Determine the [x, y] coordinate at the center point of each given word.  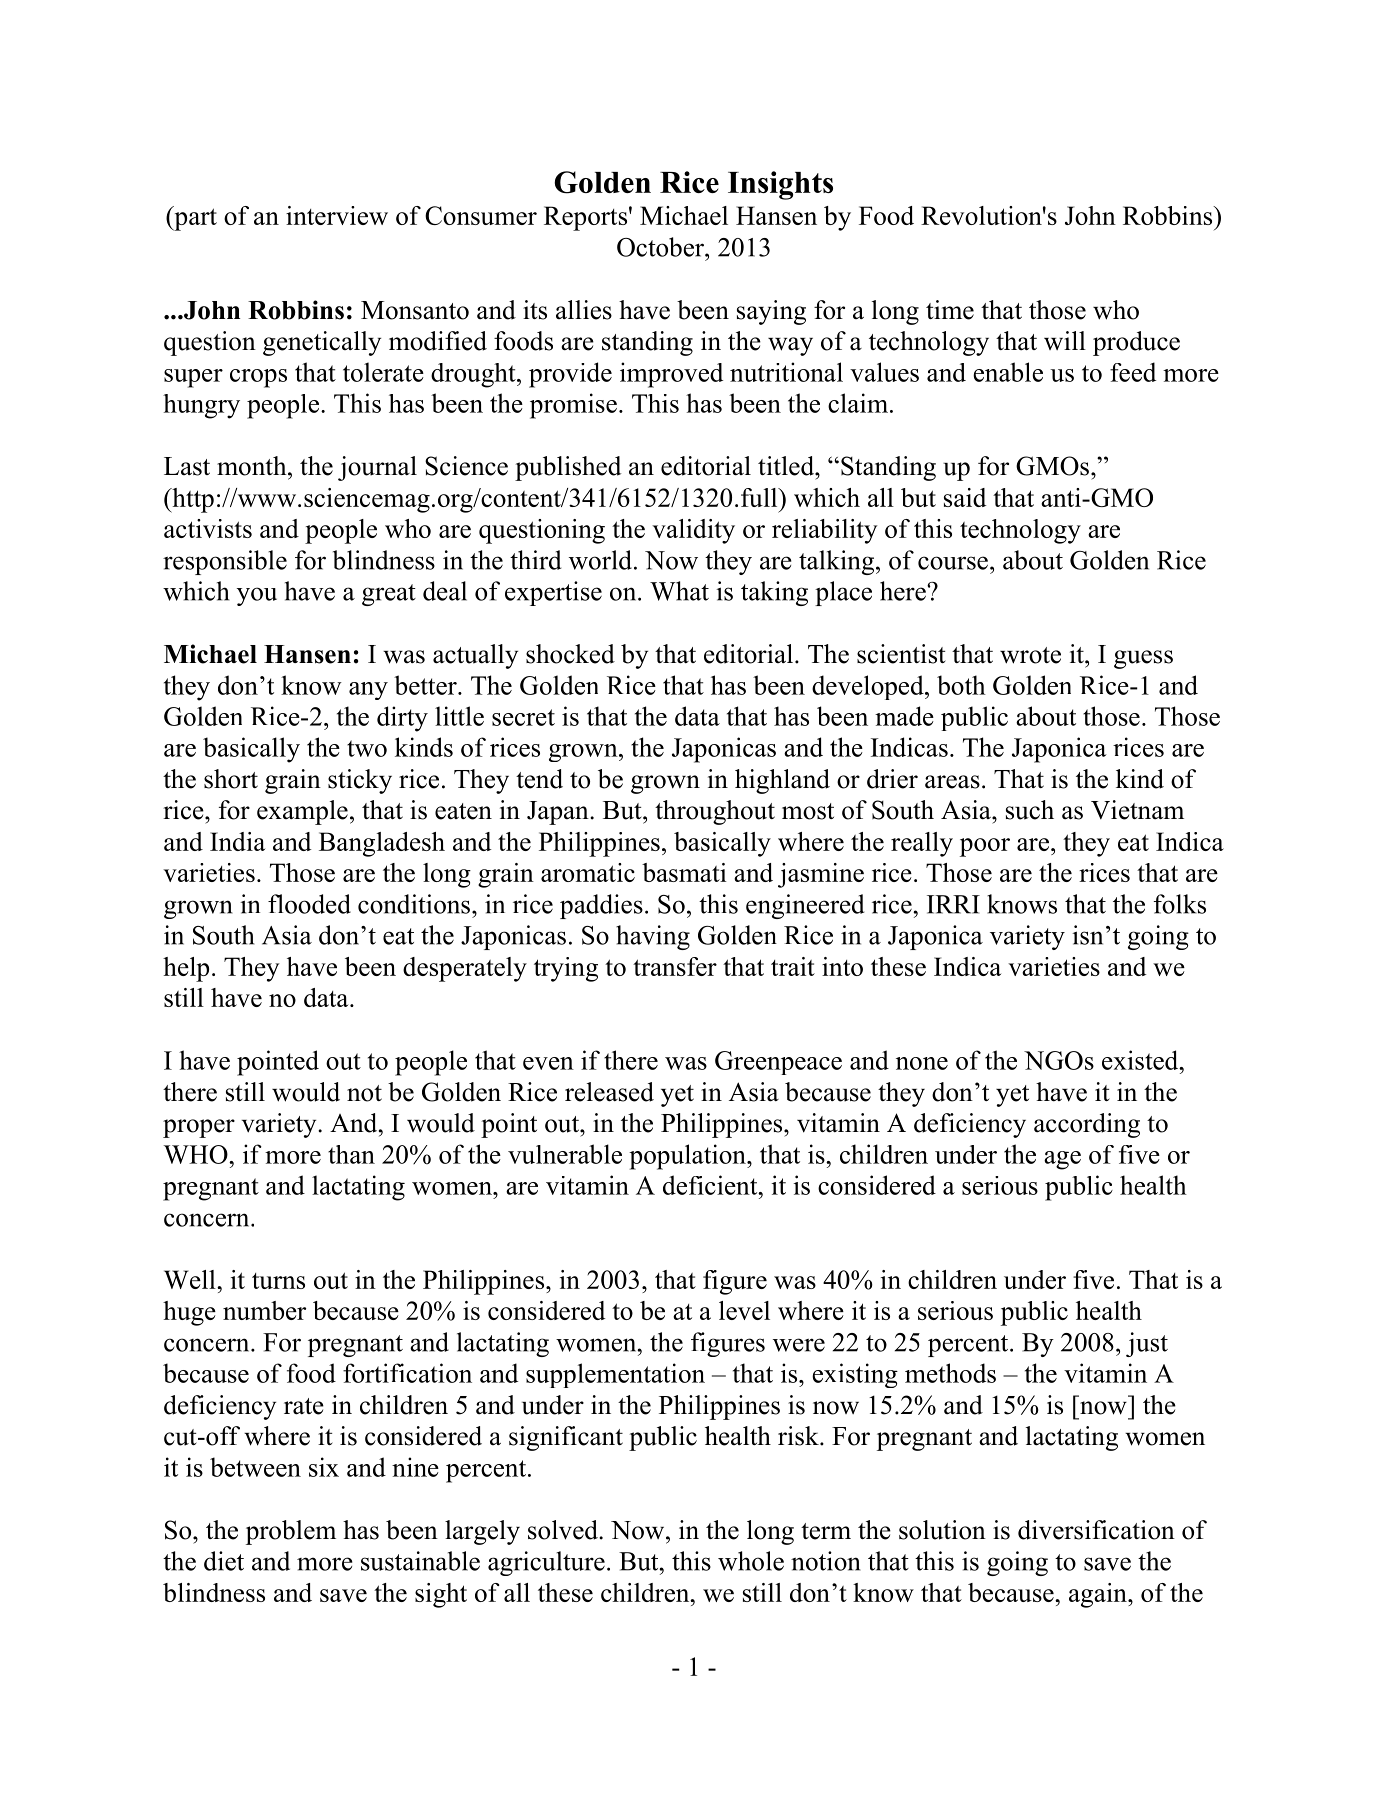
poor [985, 847]
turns [278, 1281]
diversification [1096, 1530]
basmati [684, 872]
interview [337, 215]
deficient [711, 1185]
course [953, 563]
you [257, 596]
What [679, 591]
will [1065, 340]
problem [291, 1532]
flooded [309, 904]
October [661, 247]
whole [751, 1561]
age [1062, 1160]
